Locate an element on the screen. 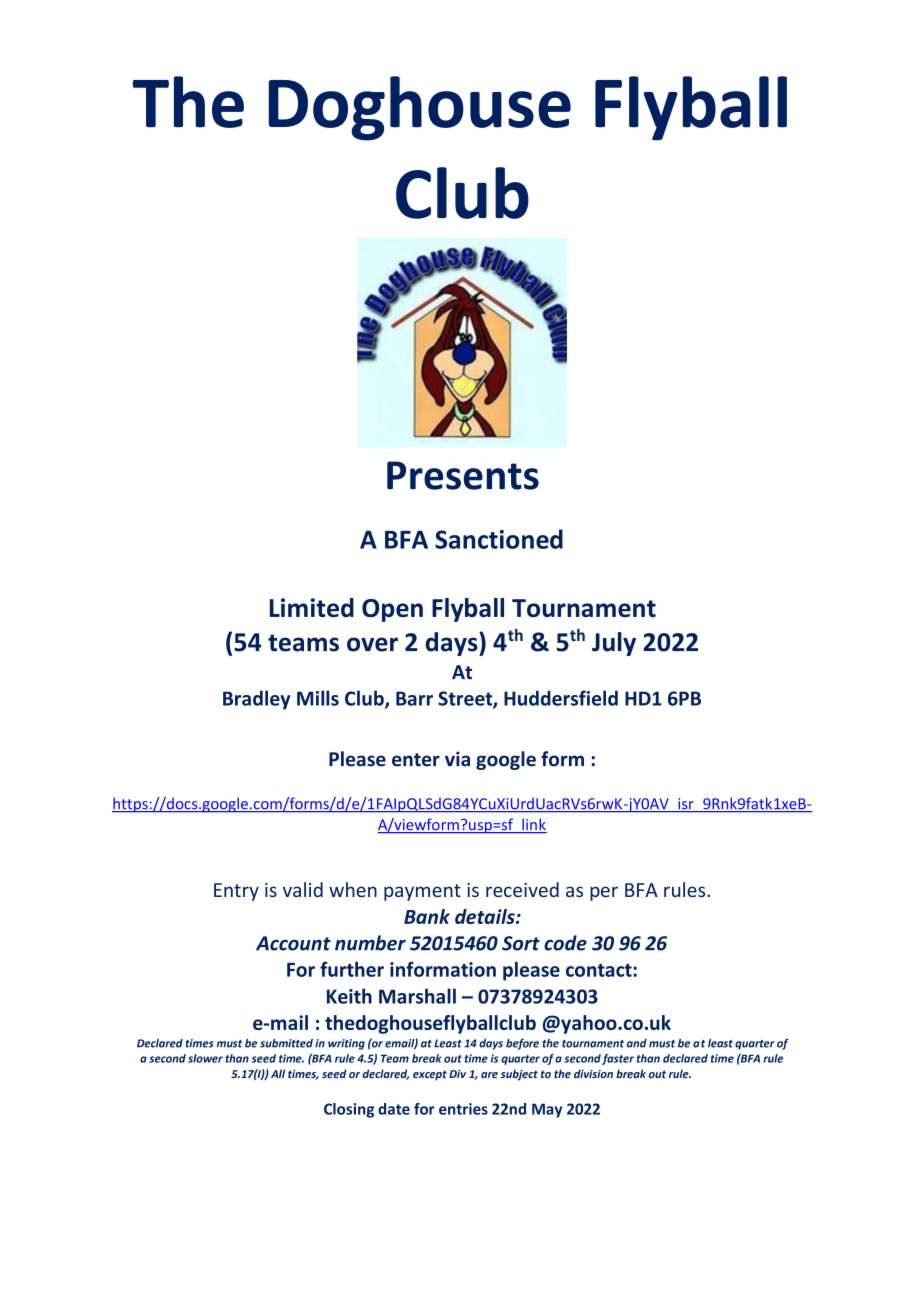 The height and width of the screenshot is (1308, 924). Huddersfield is located at coordinates (561, 698).
